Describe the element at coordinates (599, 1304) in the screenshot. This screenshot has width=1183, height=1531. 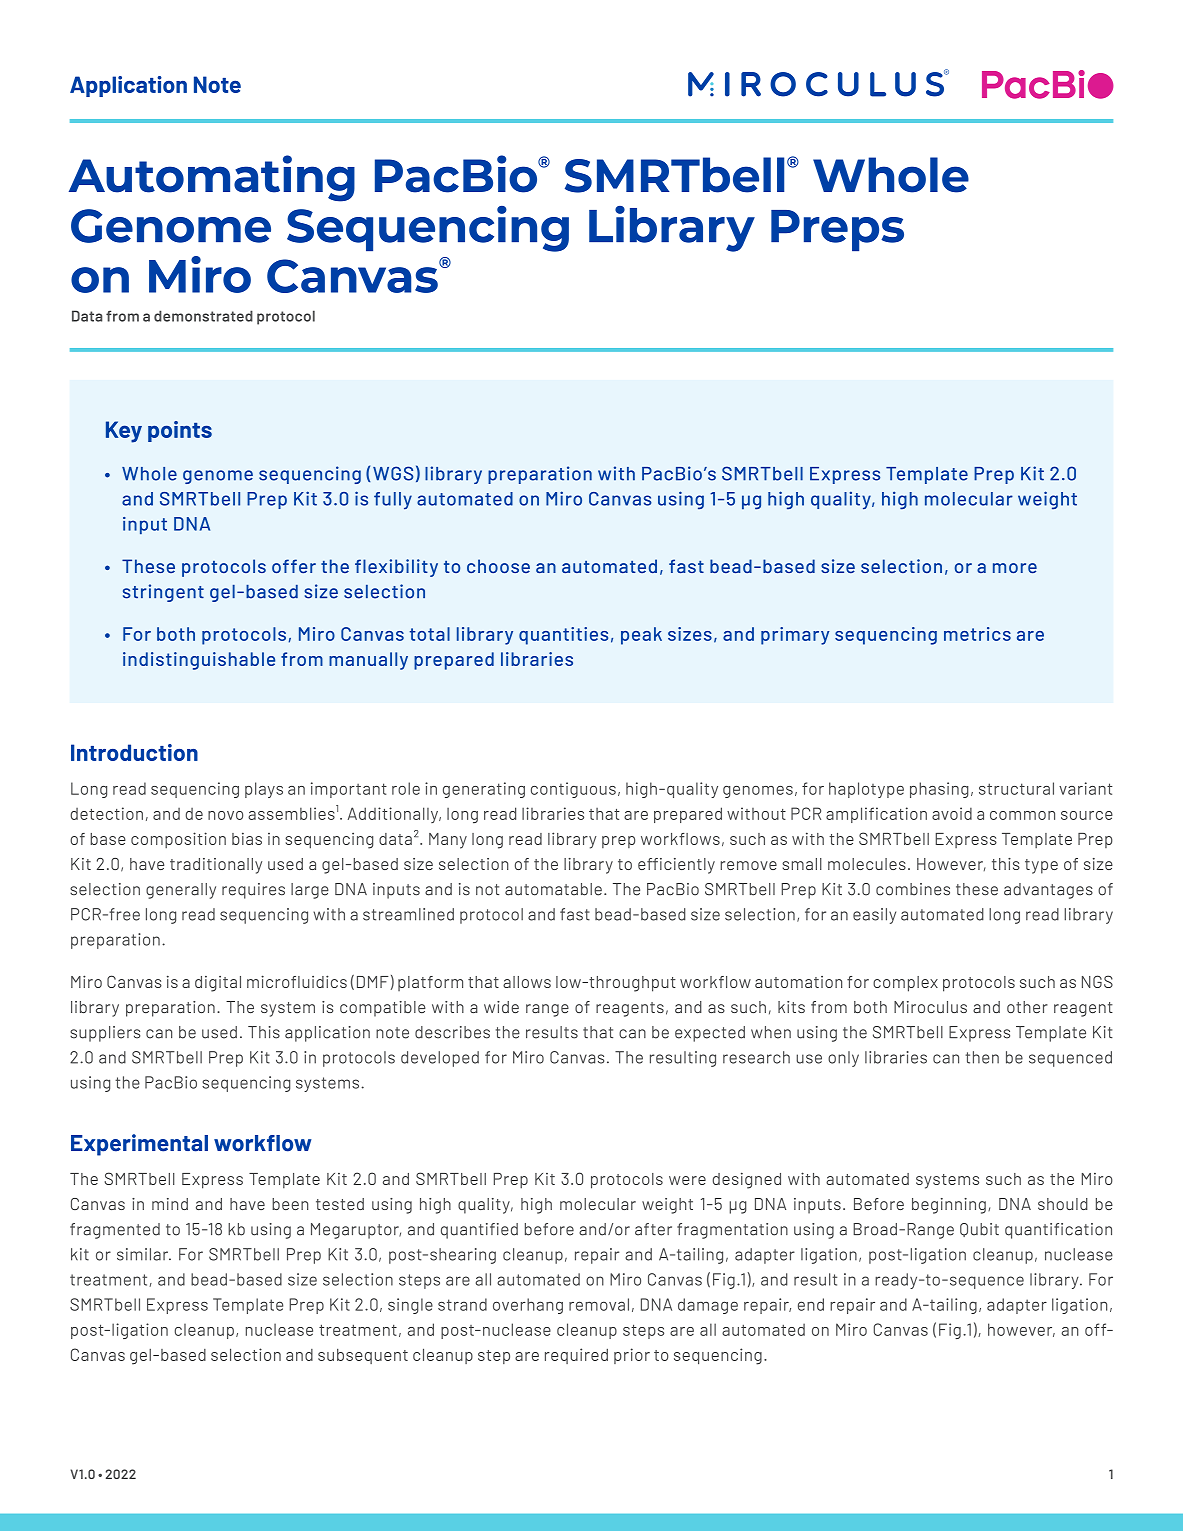
I see `removal` at that location.
